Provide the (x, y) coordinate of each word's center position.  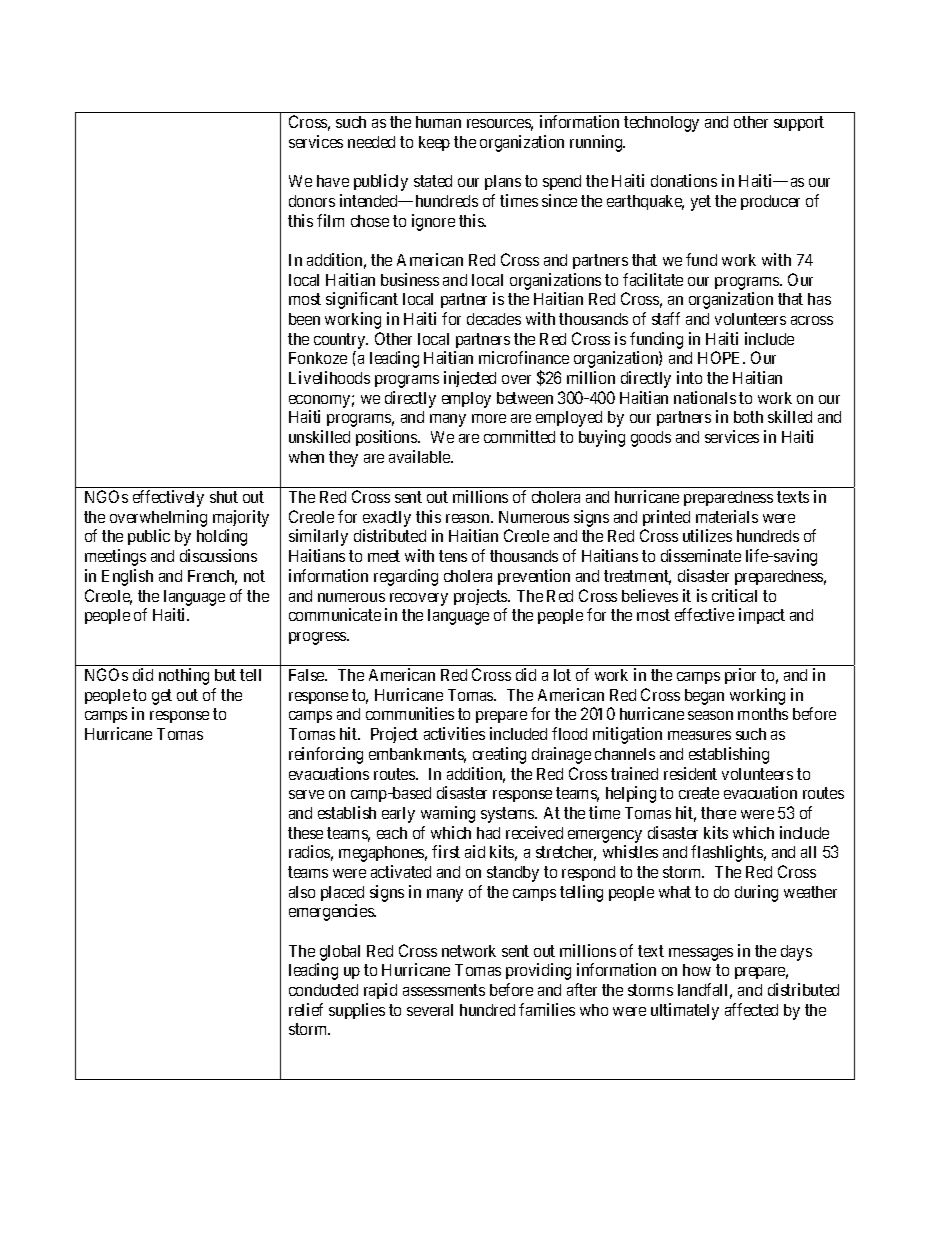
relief (306, 1009)
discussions (218, 555)
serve (306, 794)
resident (690, 773)
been (304, 319)
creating (499, 755)
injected (470, 379)
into (689, 377)
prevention (534, 577)
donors (312, 201)
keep (434, 143)
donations (684, 180)
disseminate (701, 555)
